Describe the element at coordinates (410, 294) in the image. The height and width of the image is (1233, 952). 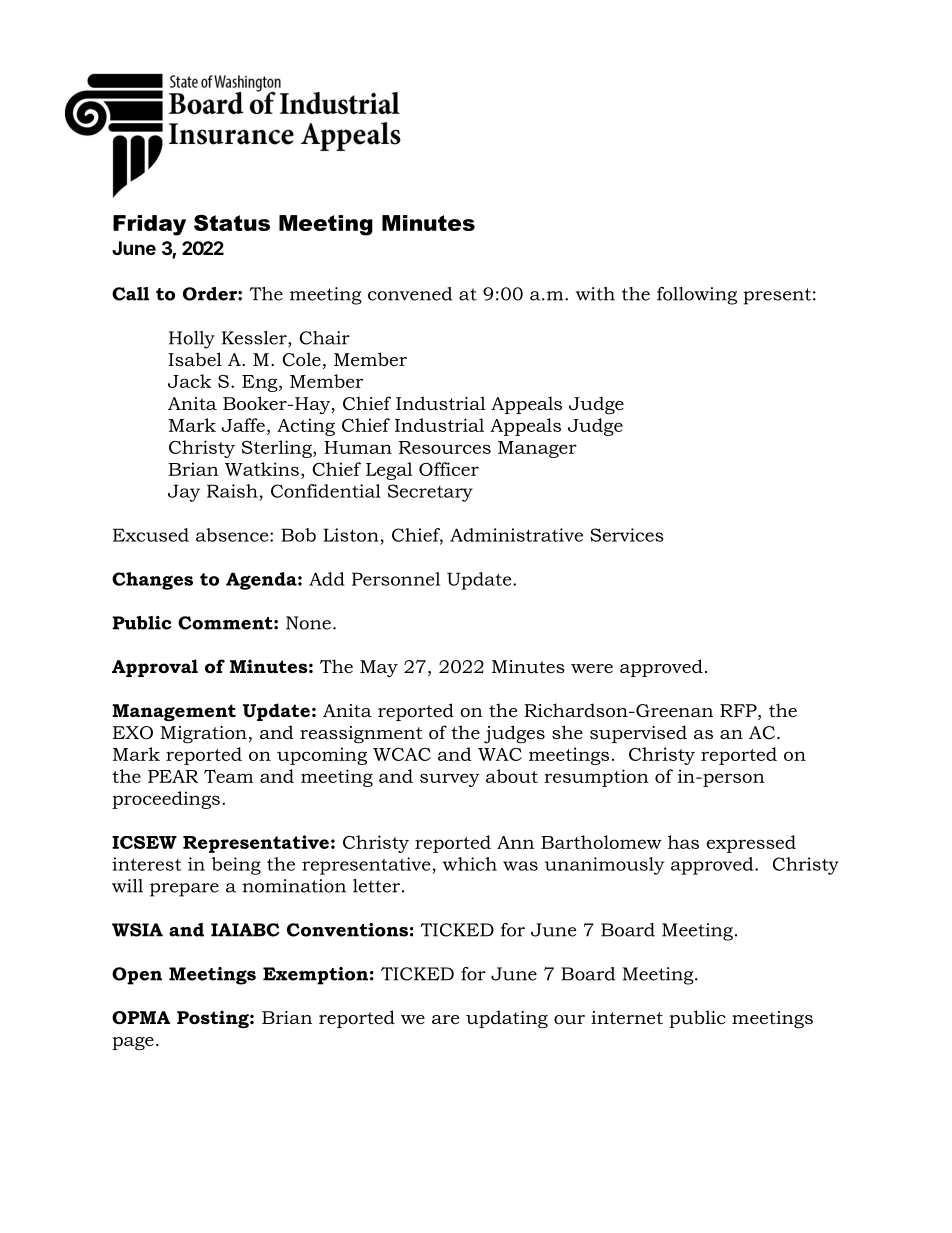
I see `convened` at that location.
